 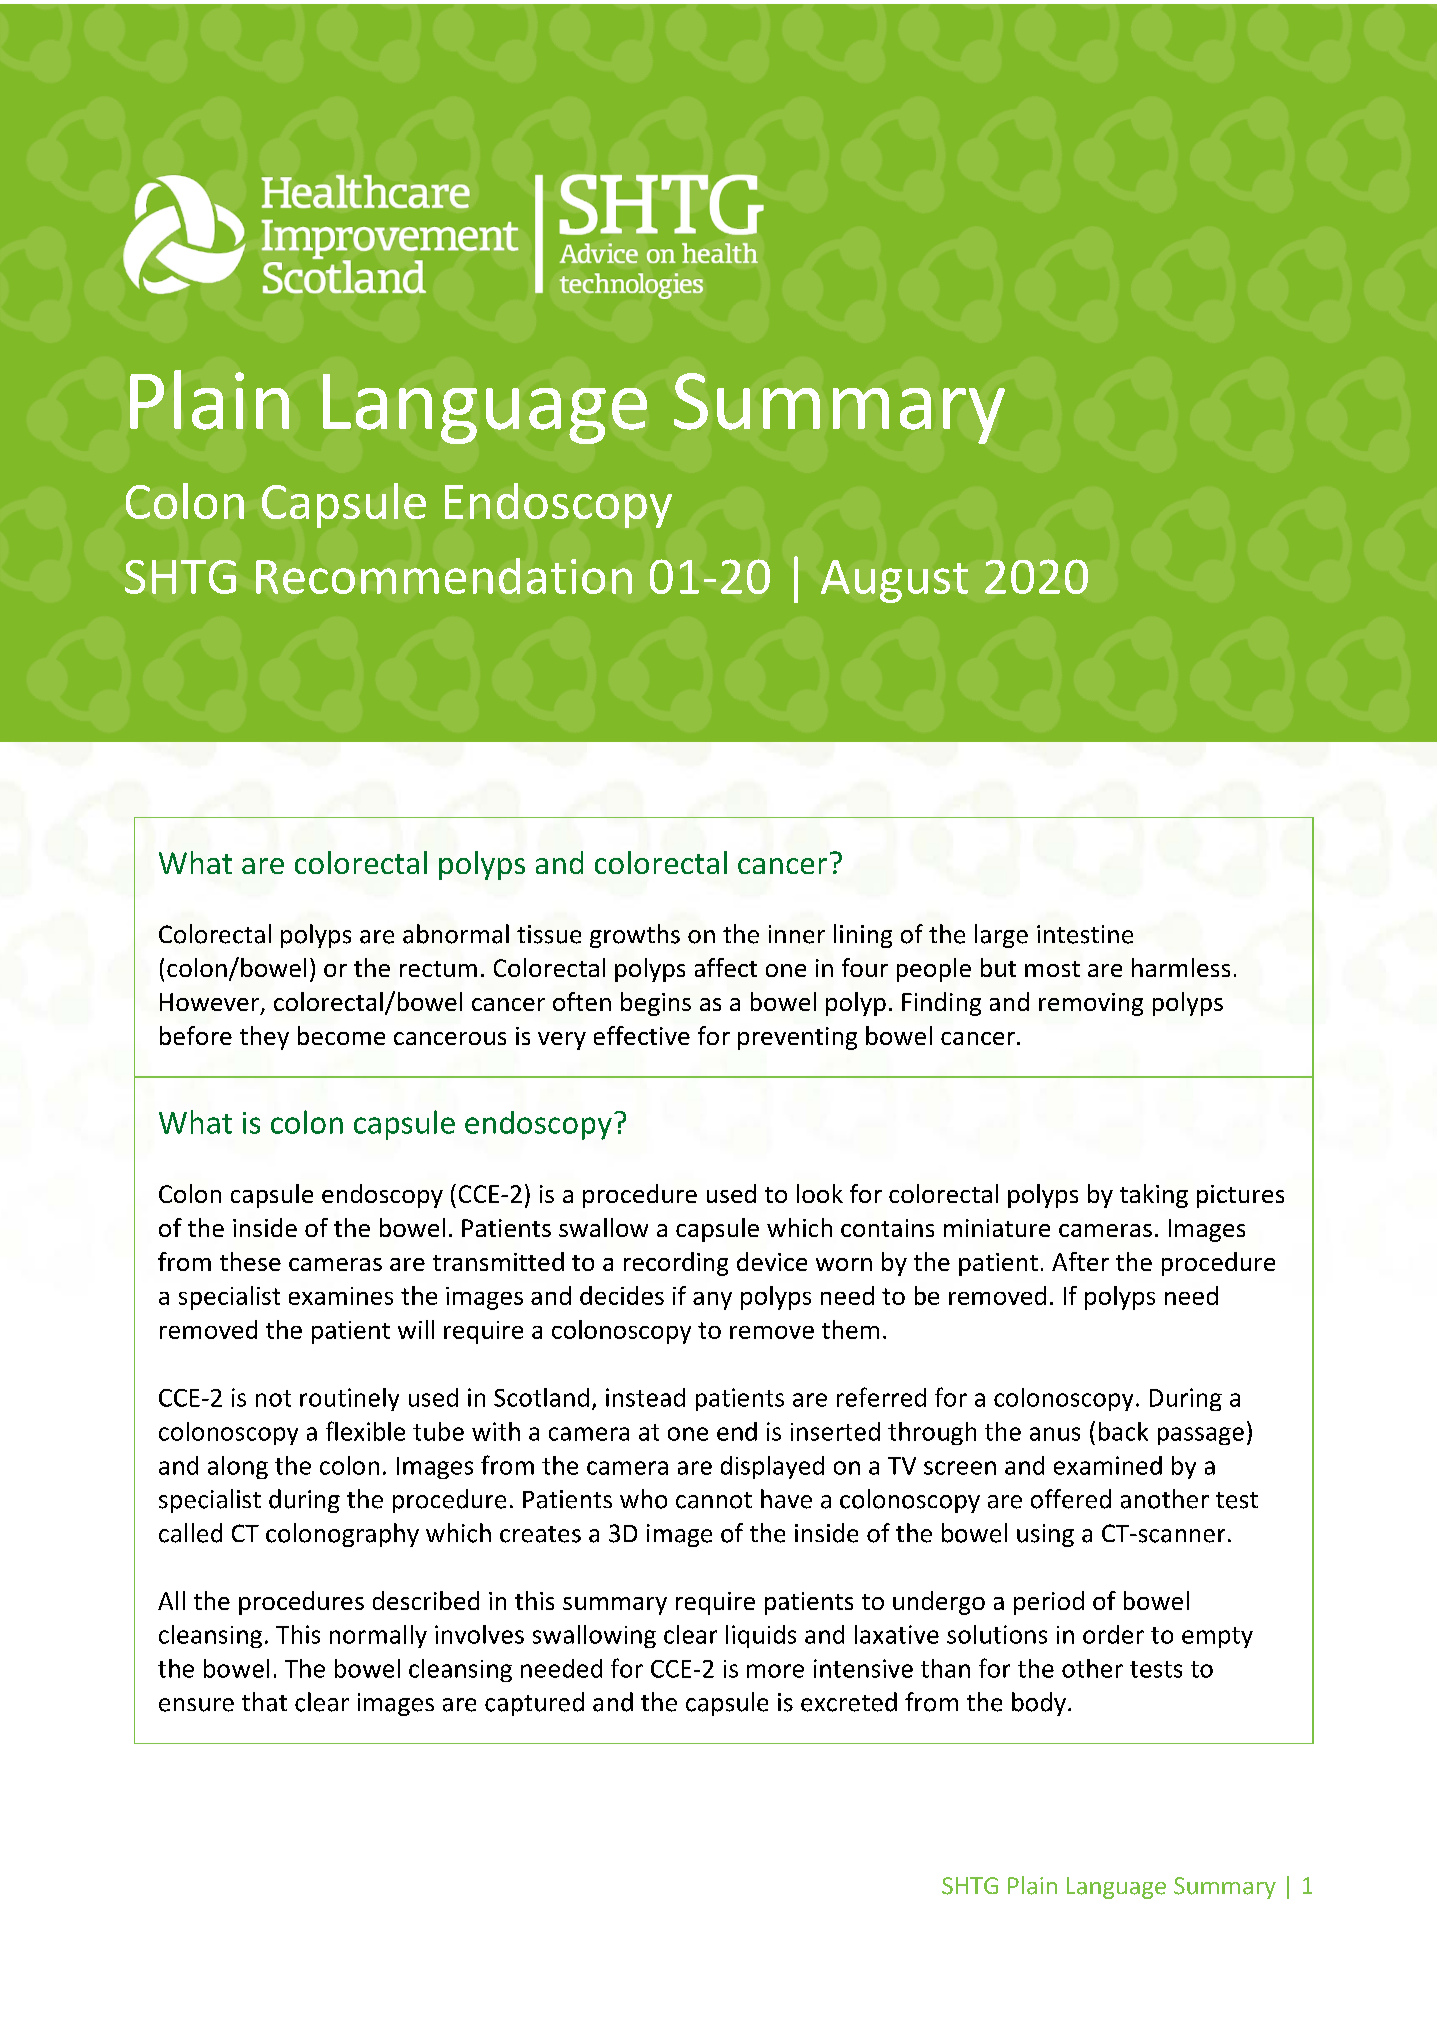 What do you see at coordinates (894, 581) in the image?
I see `August` at bounding box center [894, 581].
